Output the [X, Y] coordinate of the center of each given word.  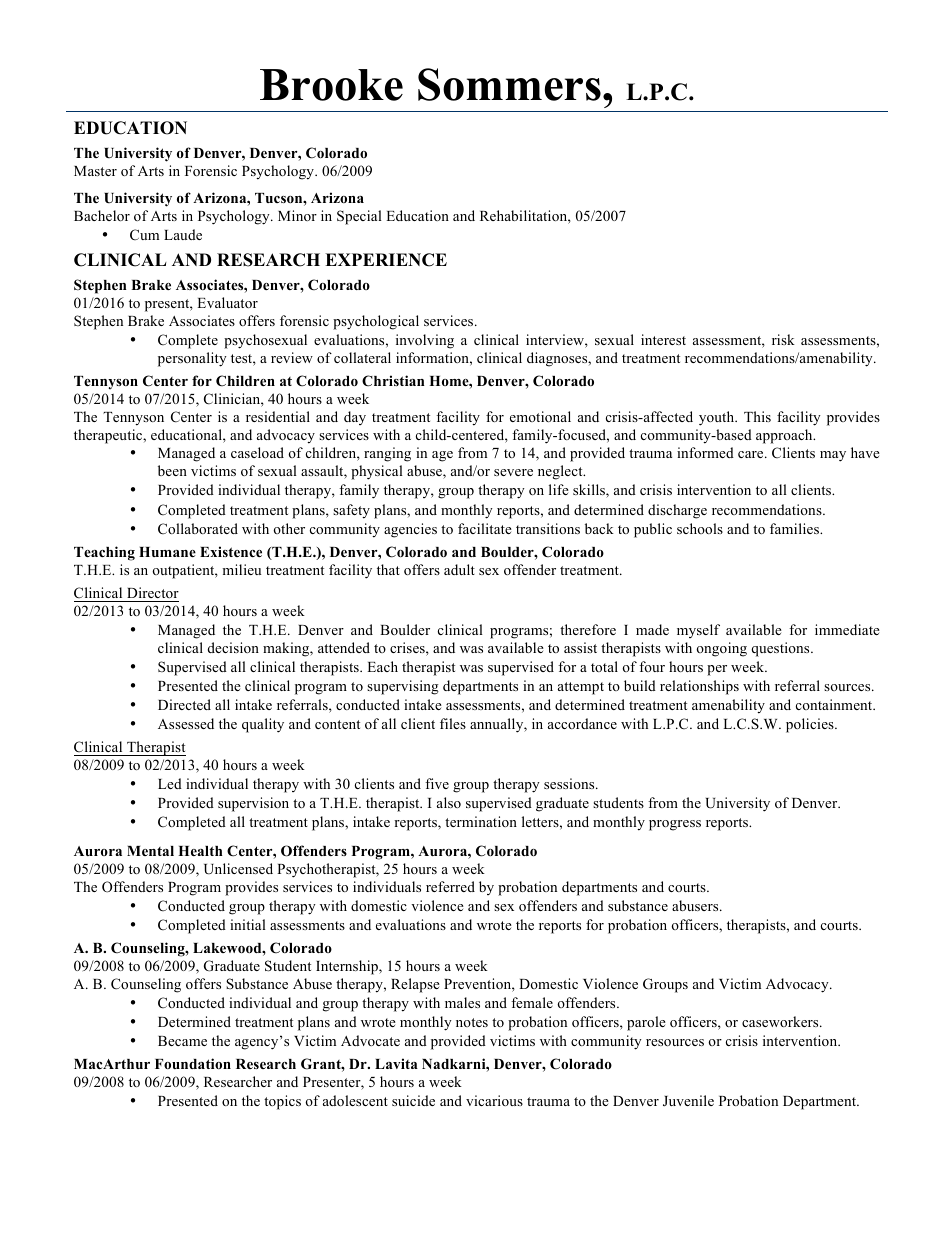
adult [459, 569]
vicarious [494, 1100]
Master [95, 171]
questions [781, 649]
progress [675, 825]
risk [783, 339]
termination [481, 821]
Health [200, 851]
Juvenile [688, 1100]
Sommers [511, 84]
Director [153, 592]
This [757, 416]
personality [192, 359]
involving [425, 341]
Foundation [193, 1063]
